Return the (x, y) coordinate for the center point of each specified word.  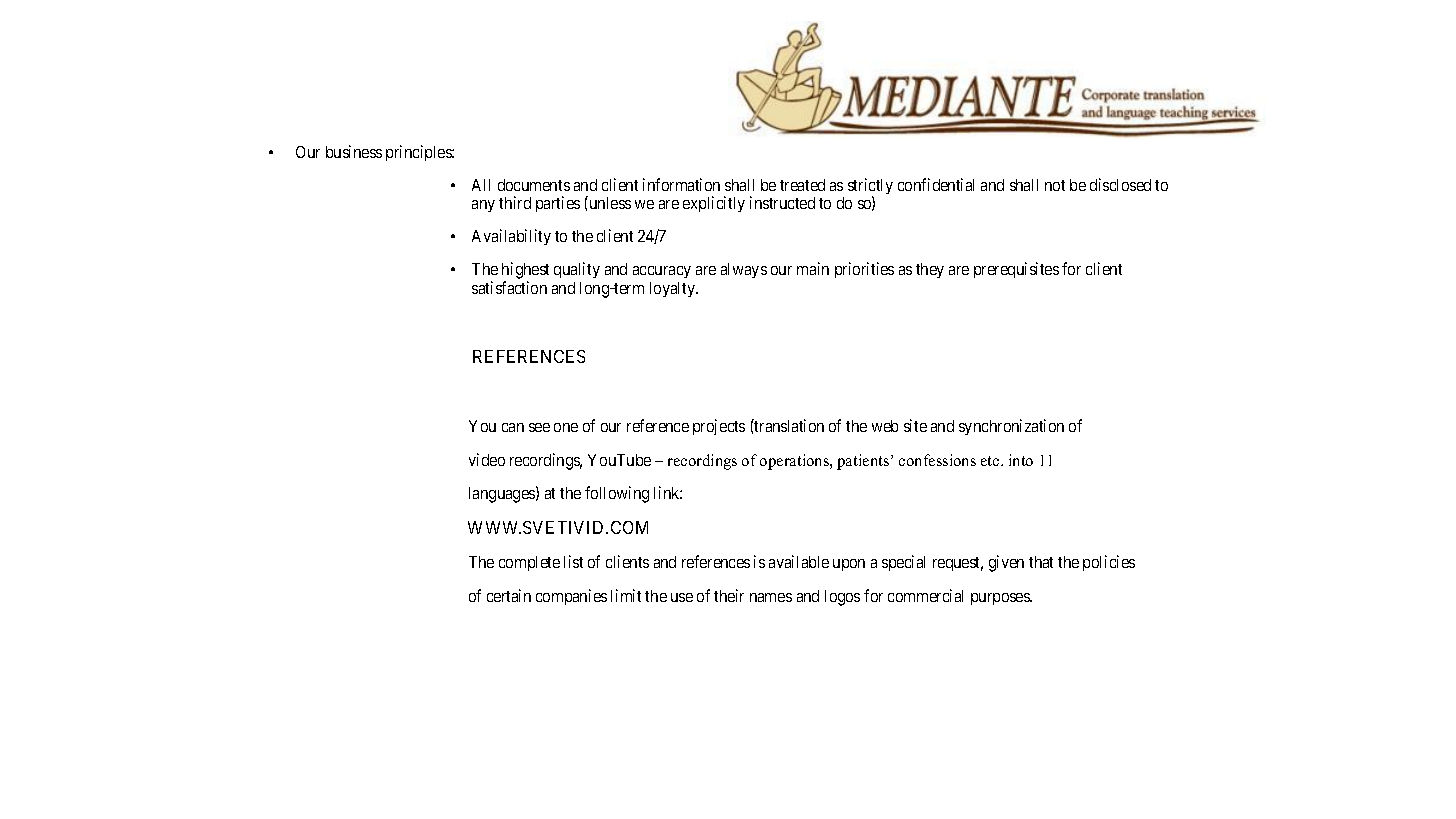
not (1055, 185)
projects (719, 427)
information (681, 184)
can (513, 427)
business (354, 151)
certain (509, 595)
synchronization (1011, 427)
